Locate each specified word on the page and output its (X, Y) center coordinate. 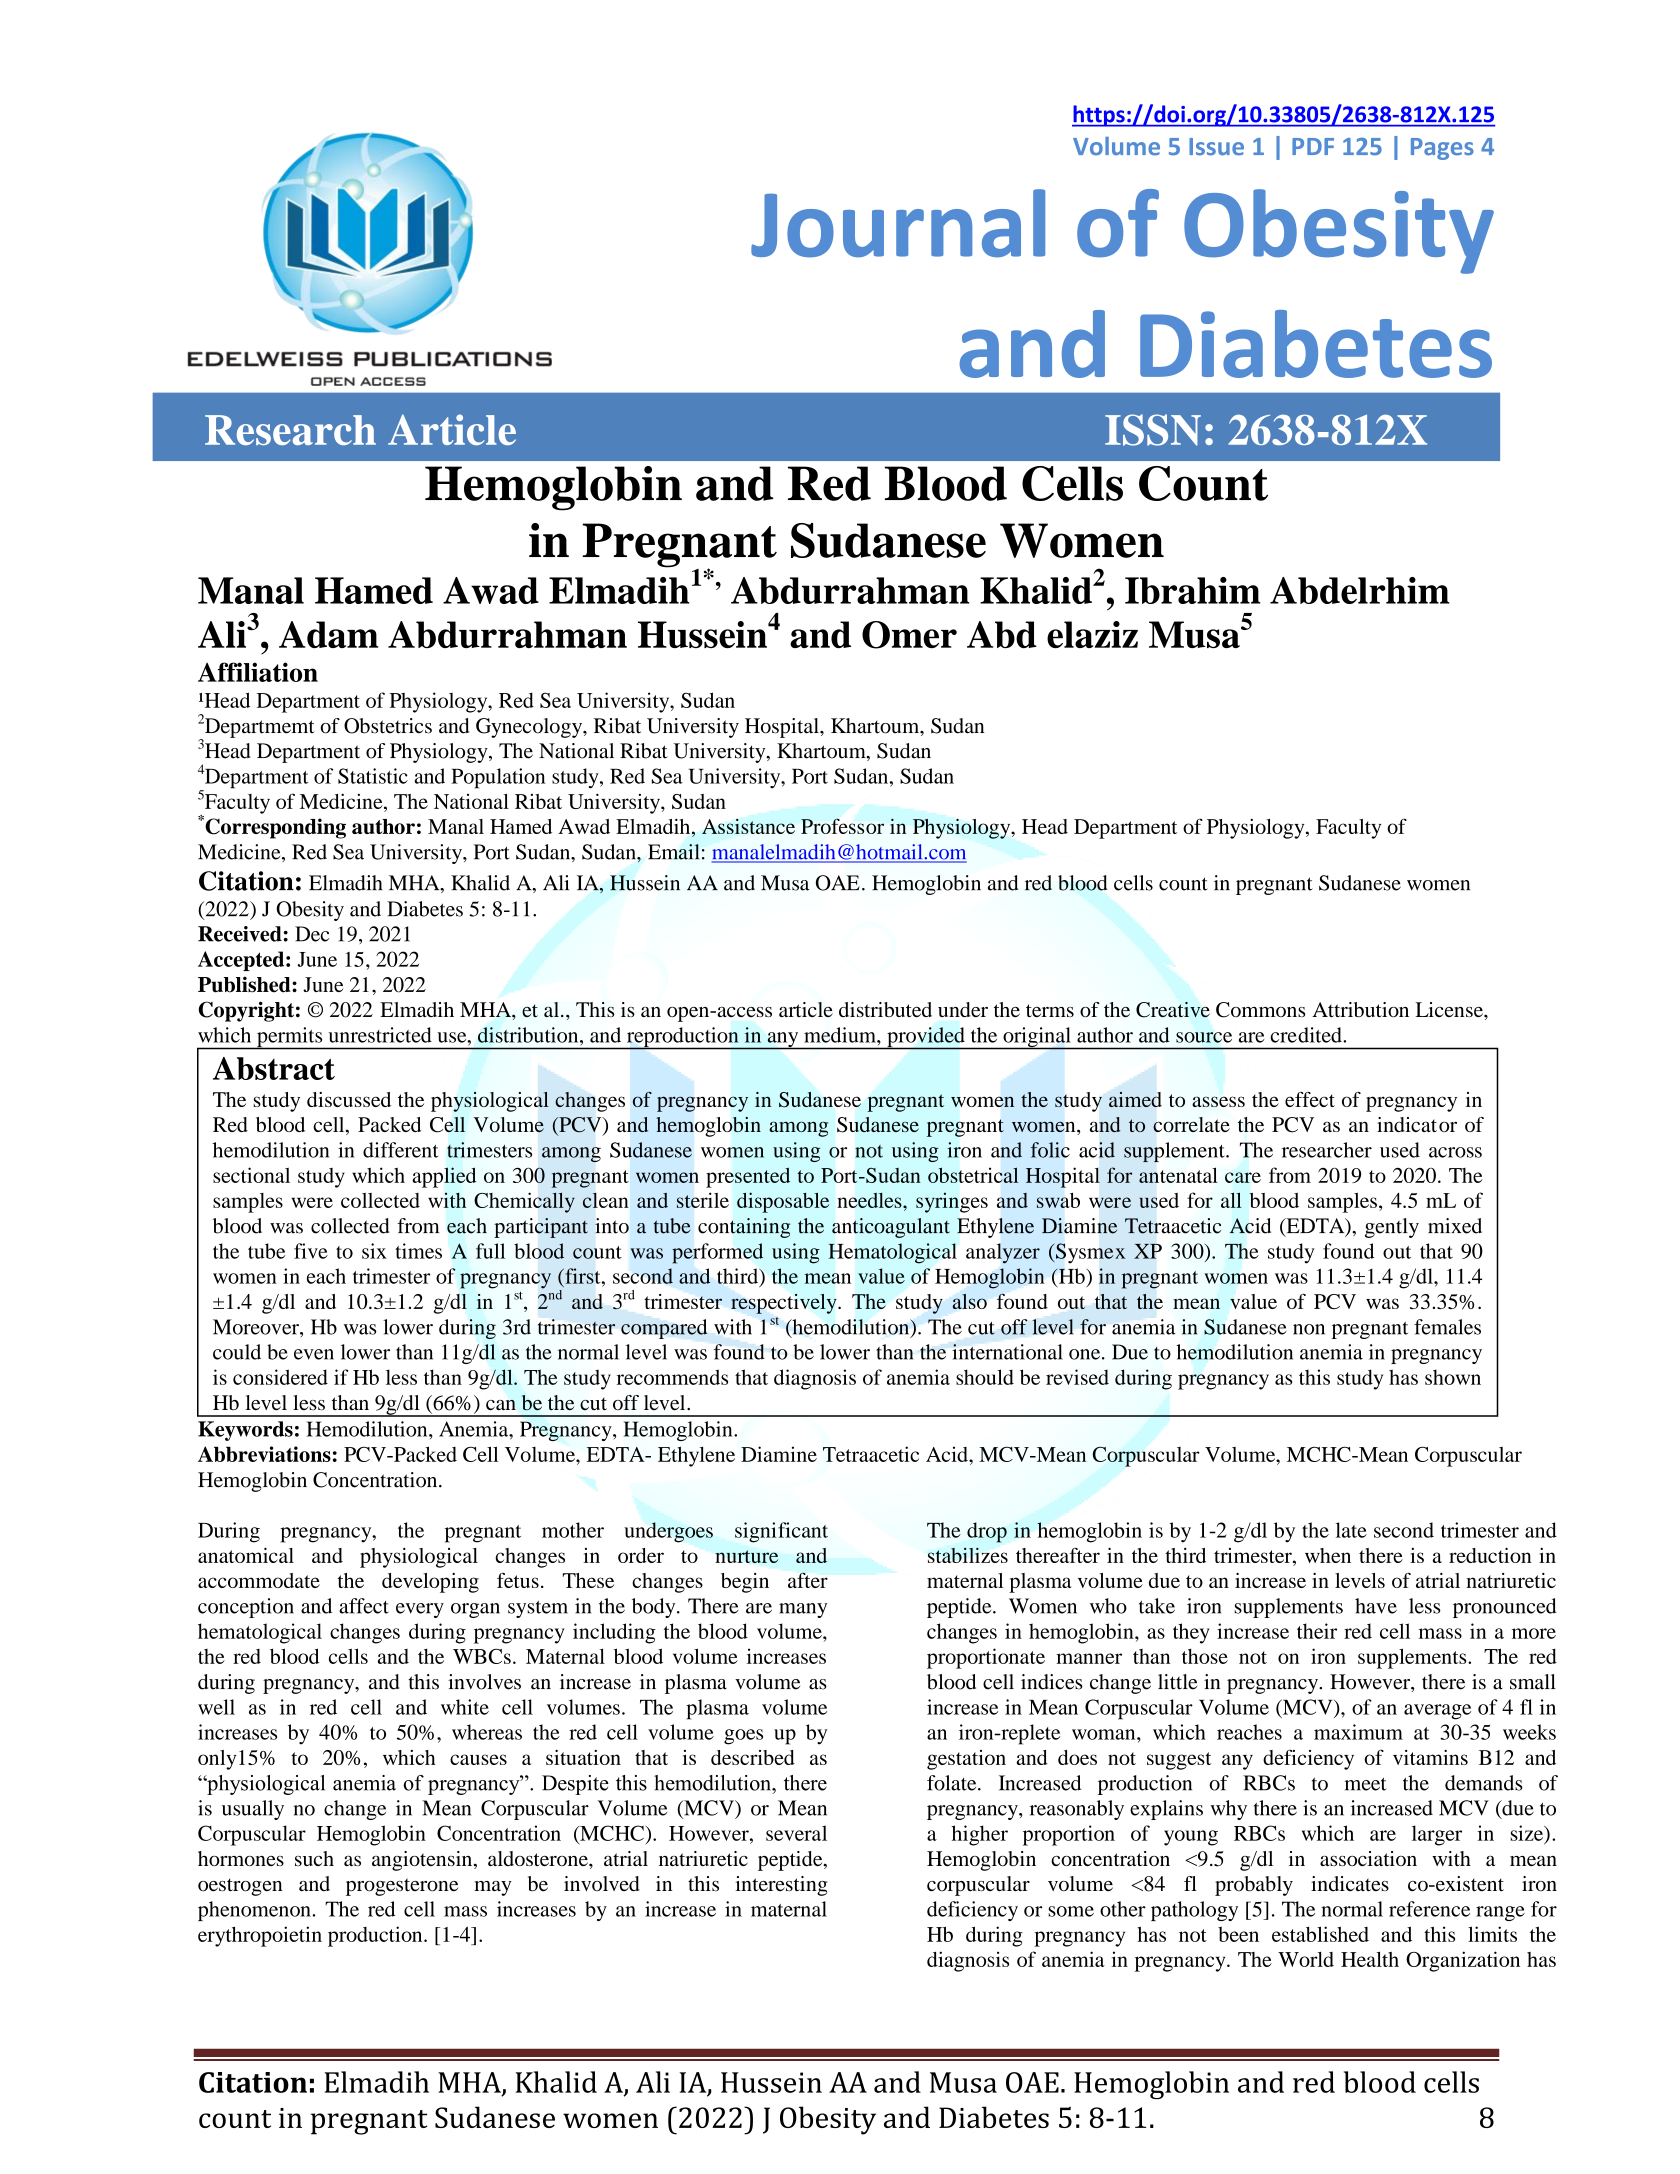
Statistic (373, 776)
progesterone (402, 1887)
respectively (785, 1304)
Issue (1216, 147)
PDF (1313, 146)
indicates (1350, 1884)
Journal (898, 223)
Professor (842, 826)
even (314, 1354)
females (1447, 1327)
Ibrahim (1192, 590)
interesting (781, 1886)
